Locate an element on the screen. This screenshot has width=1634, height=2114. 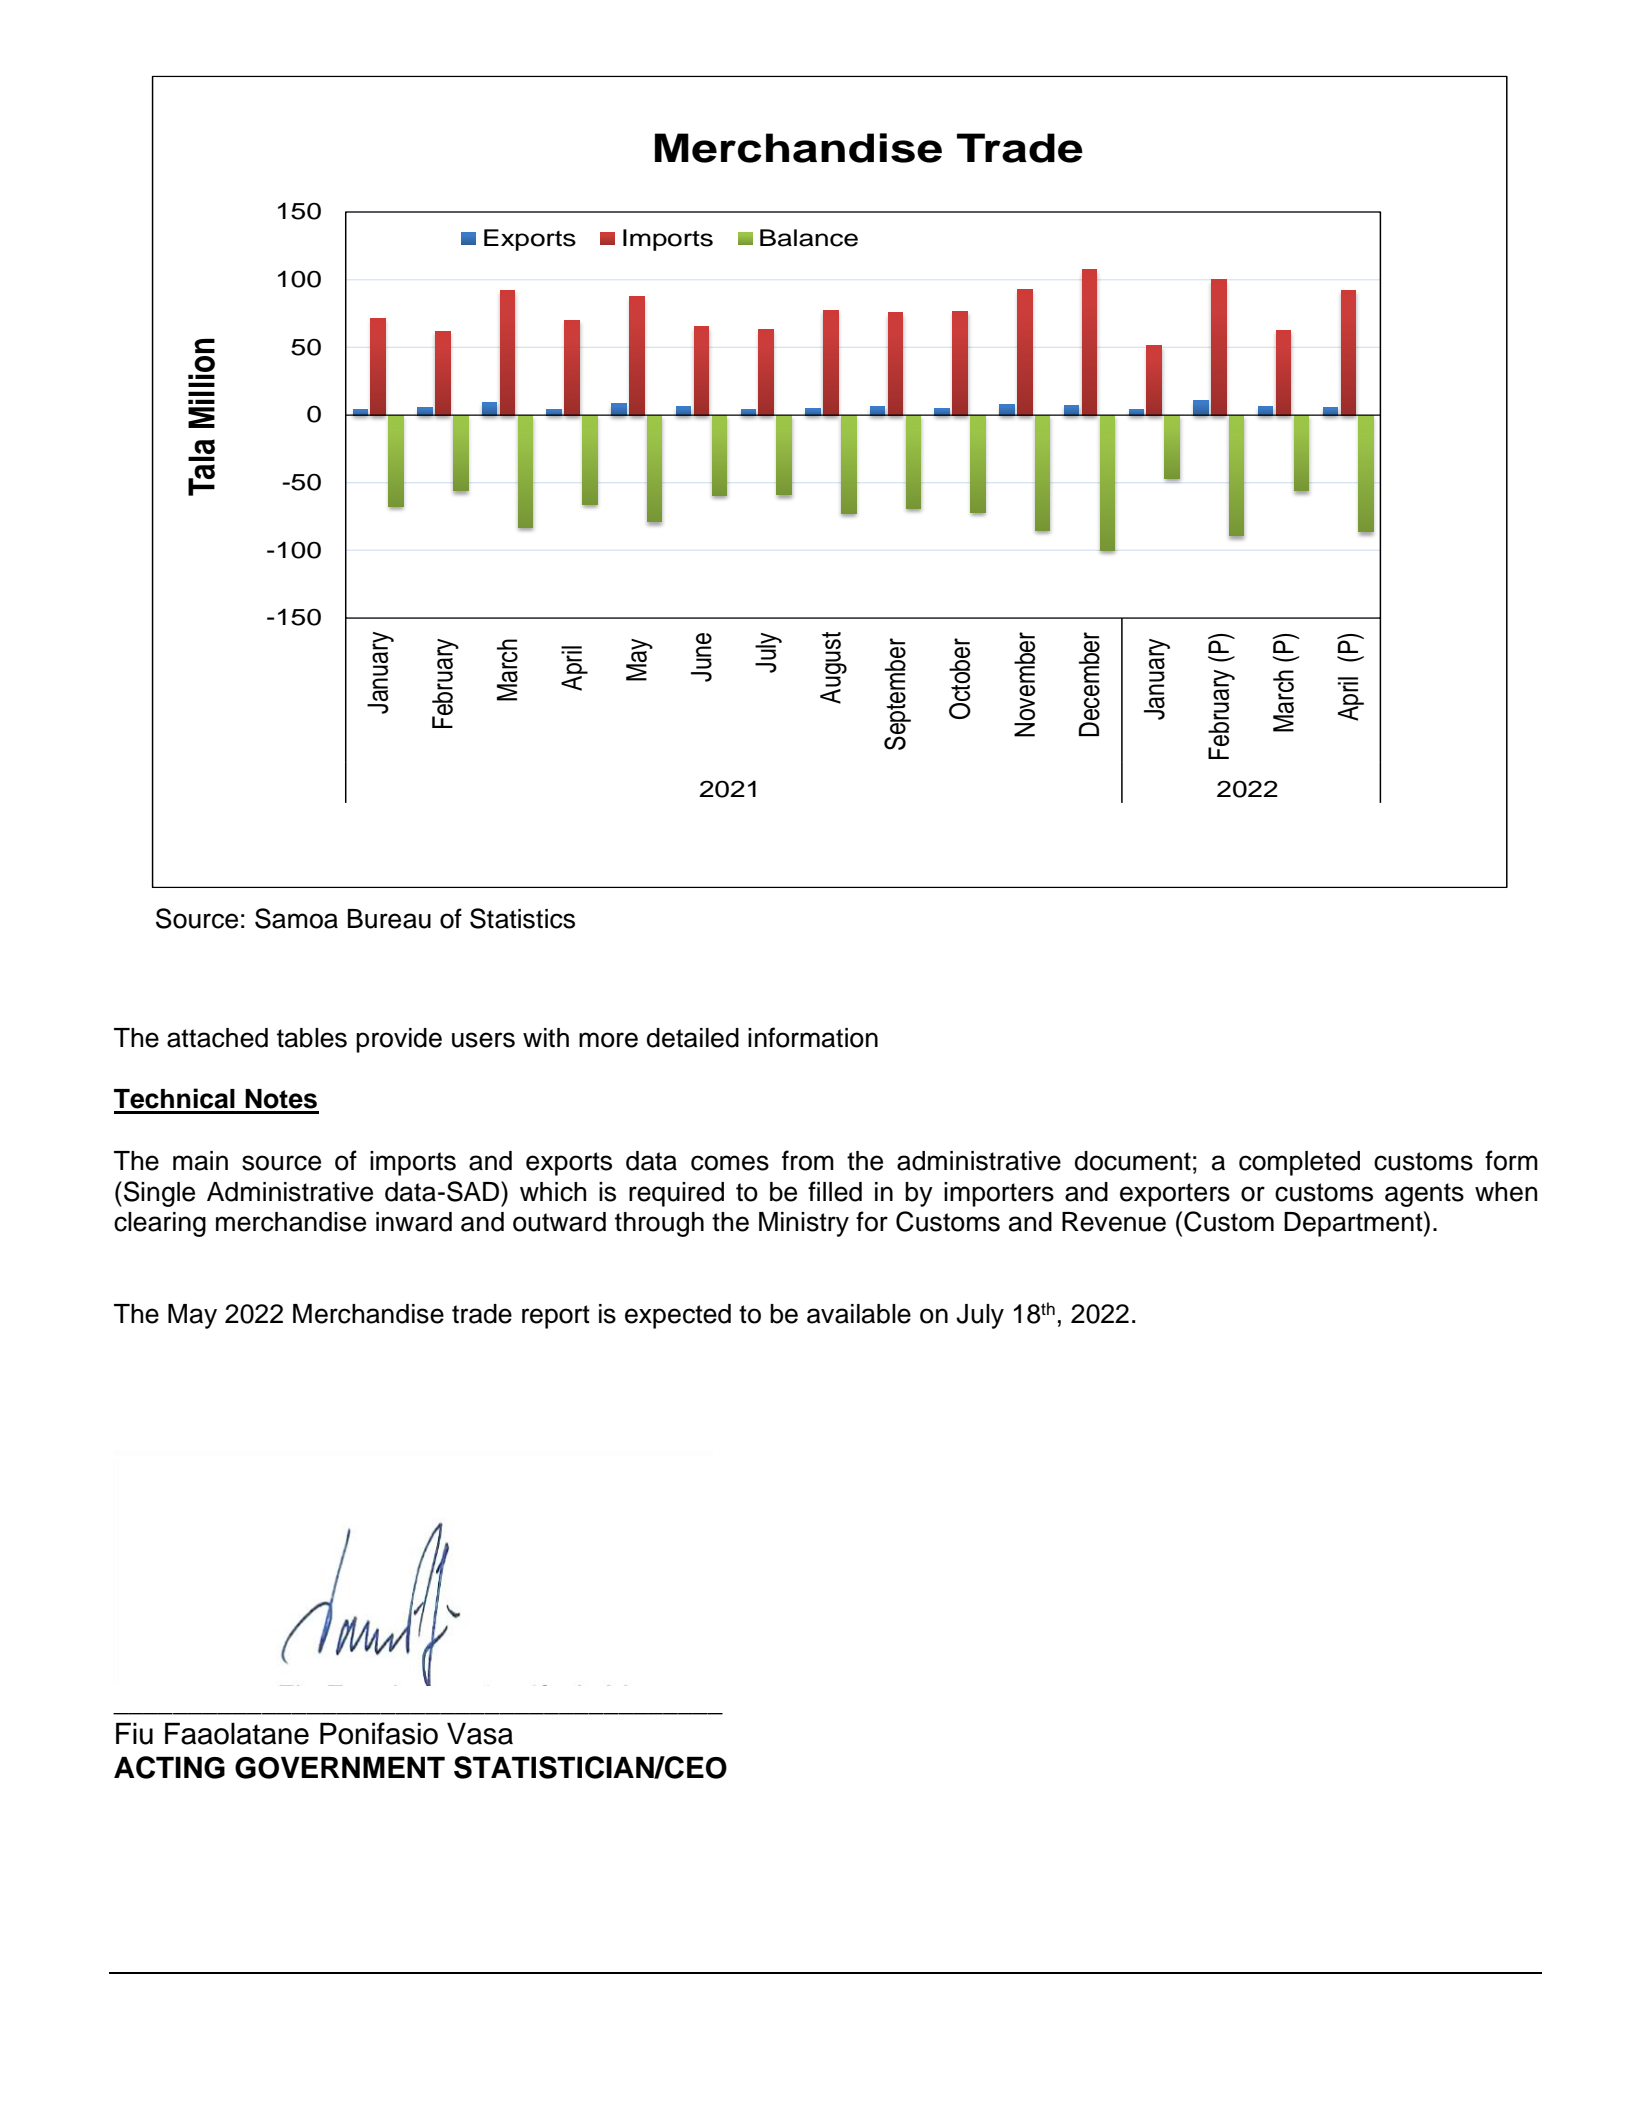
Statistics is located at coordinates (522, 918).
